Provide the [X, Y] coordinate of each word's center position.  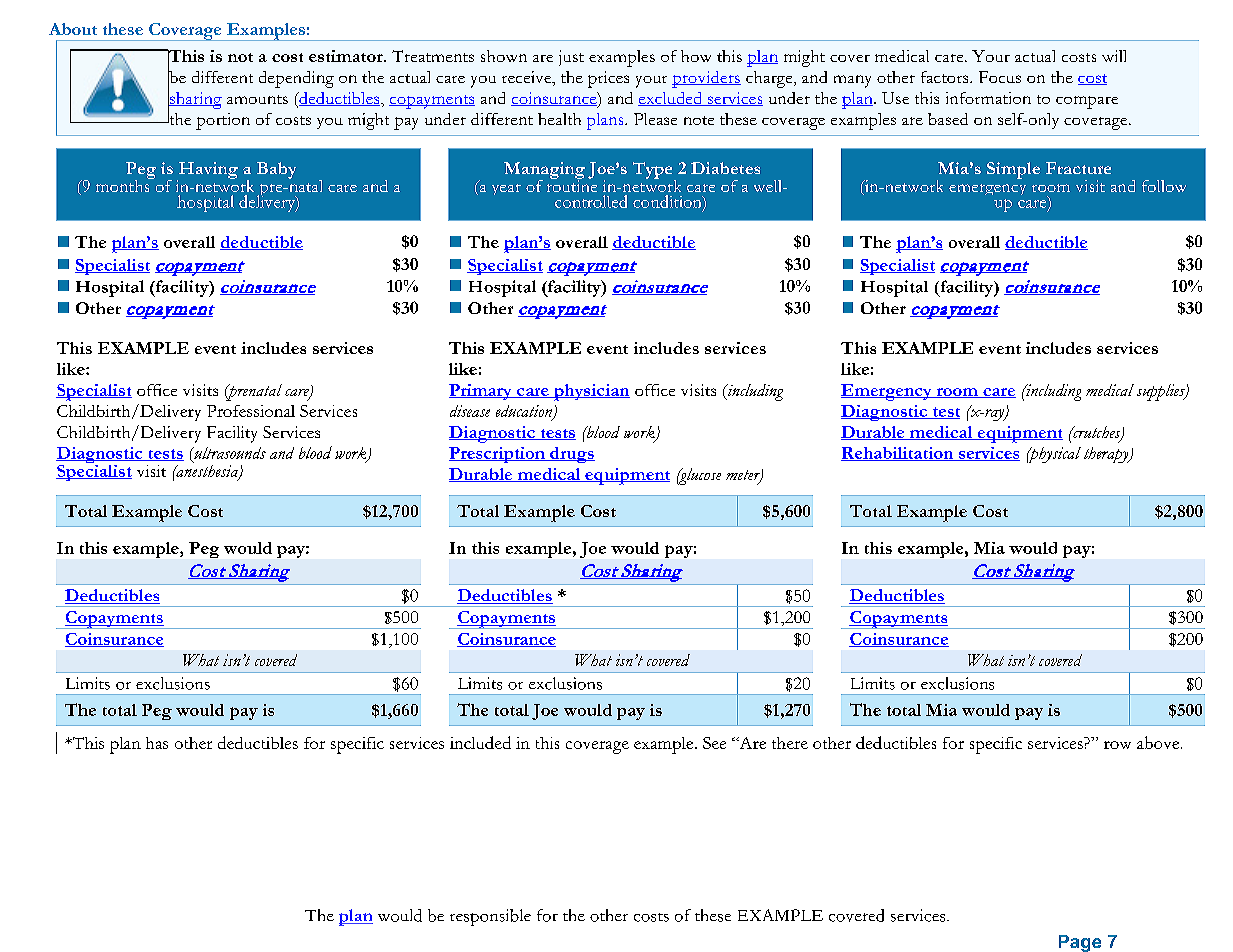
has [157, 743]
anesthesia [207, 471]
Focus [1000, 77]
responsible [490, 917]
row [1117, 745]
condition [668, 202]
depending [296, 79]
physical [1054, 455]
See [714, 743]
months [124, 184]
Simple [1013, 170]
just [571, 58]
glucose [699, 476]
